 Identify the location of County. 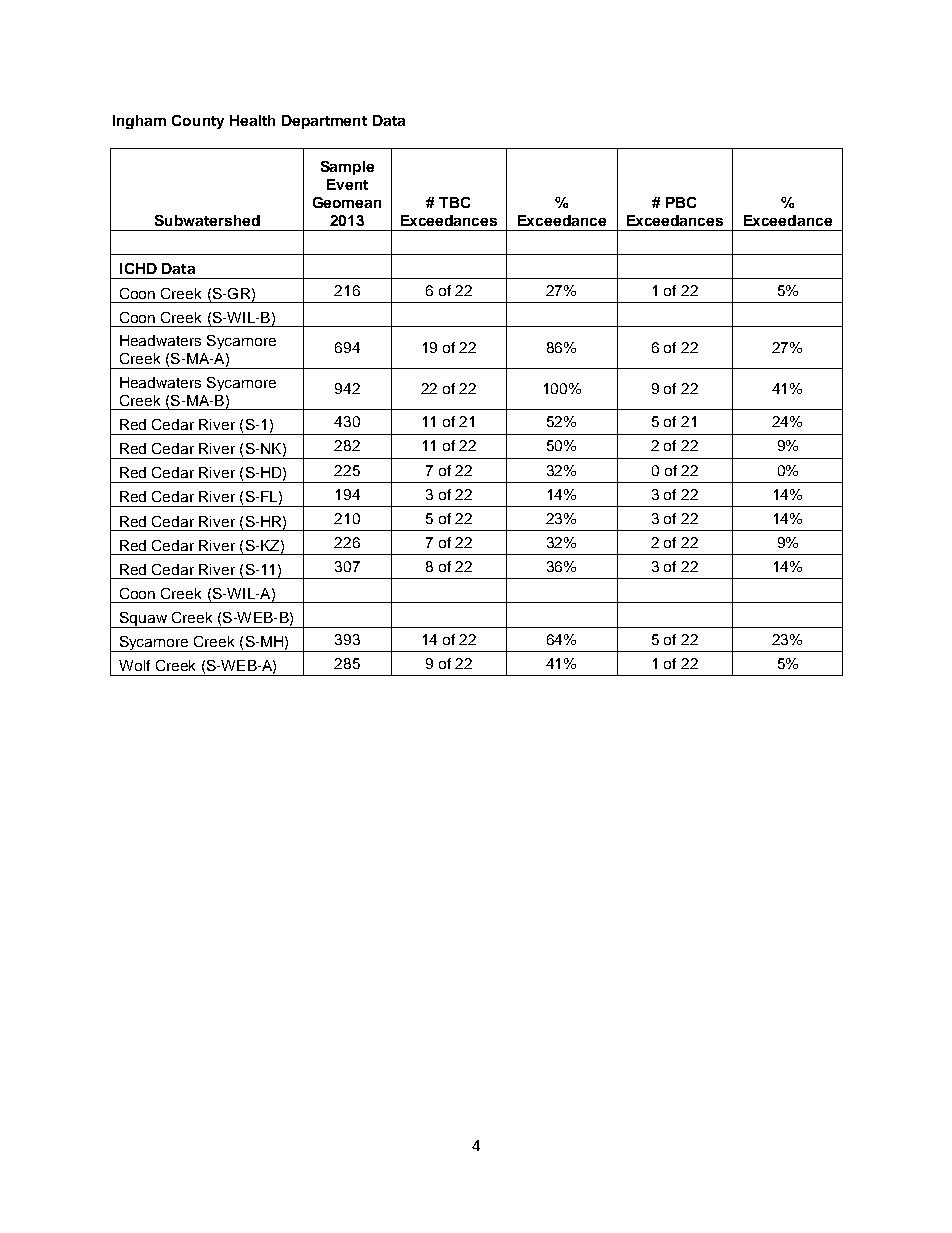
(198, 122).
